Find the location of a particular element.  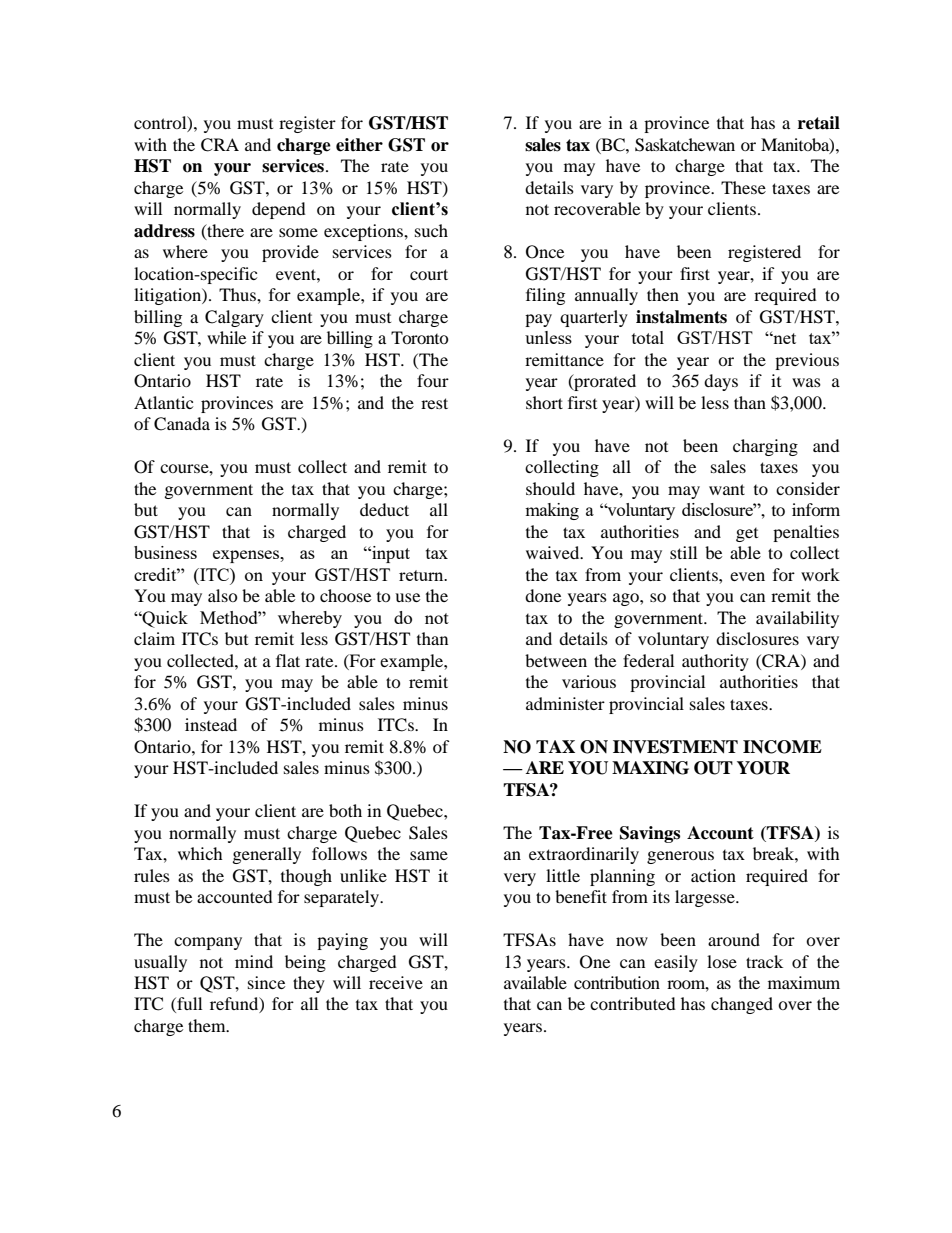

since is located at coordinates (266, 982).
